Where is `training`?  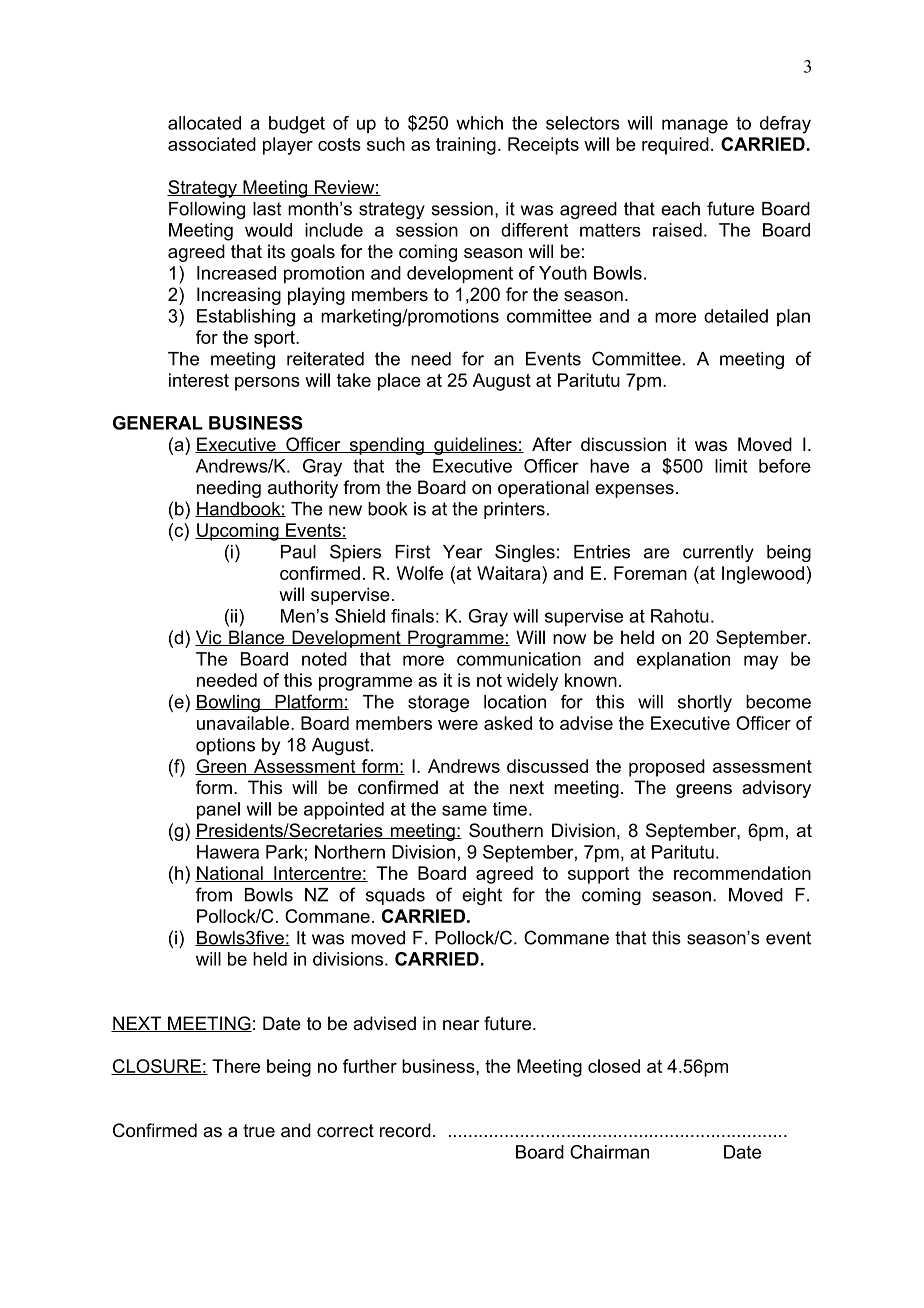 training is located at coordinates (466, 146).
